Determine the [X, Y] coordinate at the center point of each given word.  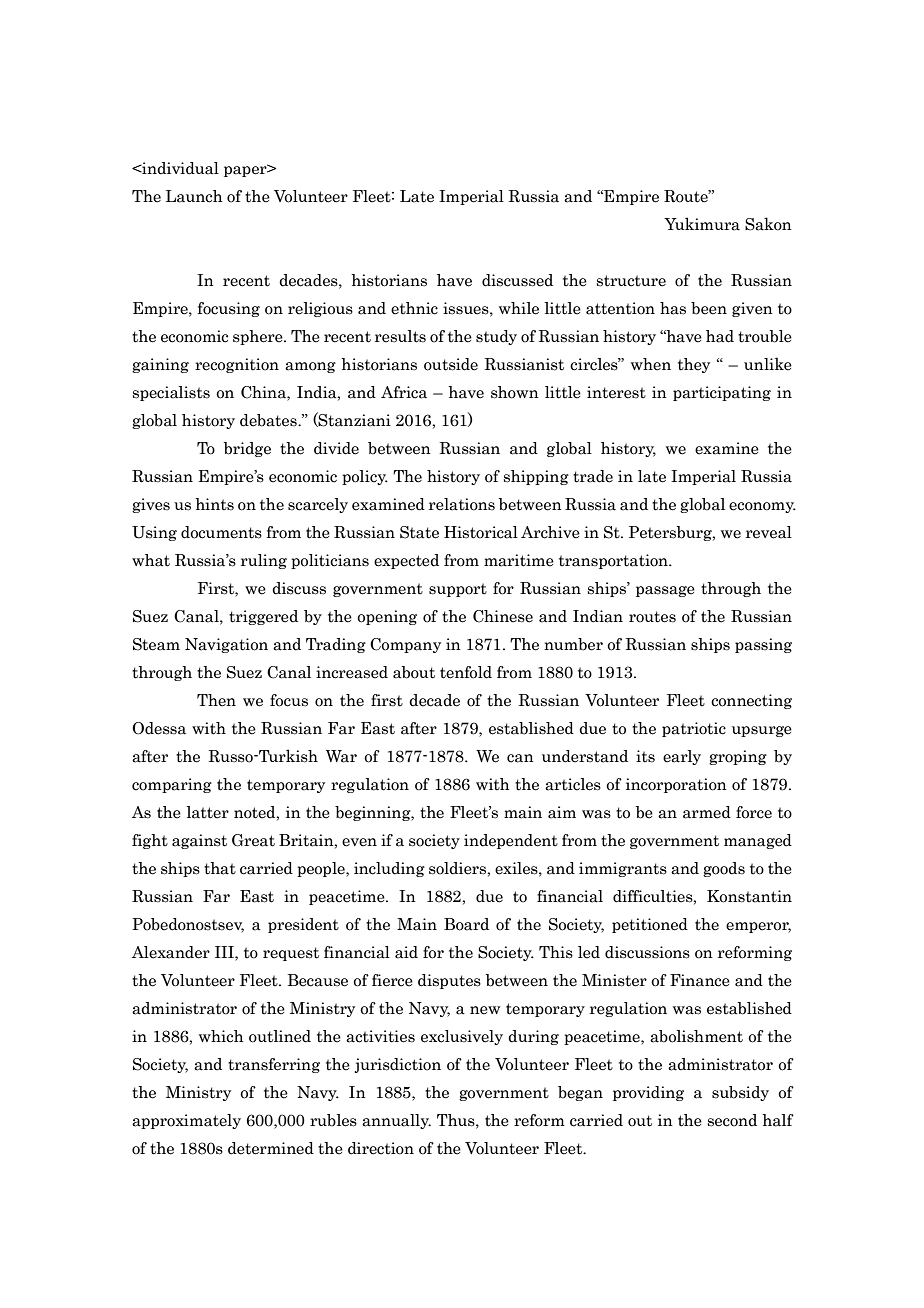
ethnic [414, 308]
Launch [194, 196]
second [732, 1120]
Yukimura [702, 224]
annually [396, 1121]
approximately [186, 1121]
